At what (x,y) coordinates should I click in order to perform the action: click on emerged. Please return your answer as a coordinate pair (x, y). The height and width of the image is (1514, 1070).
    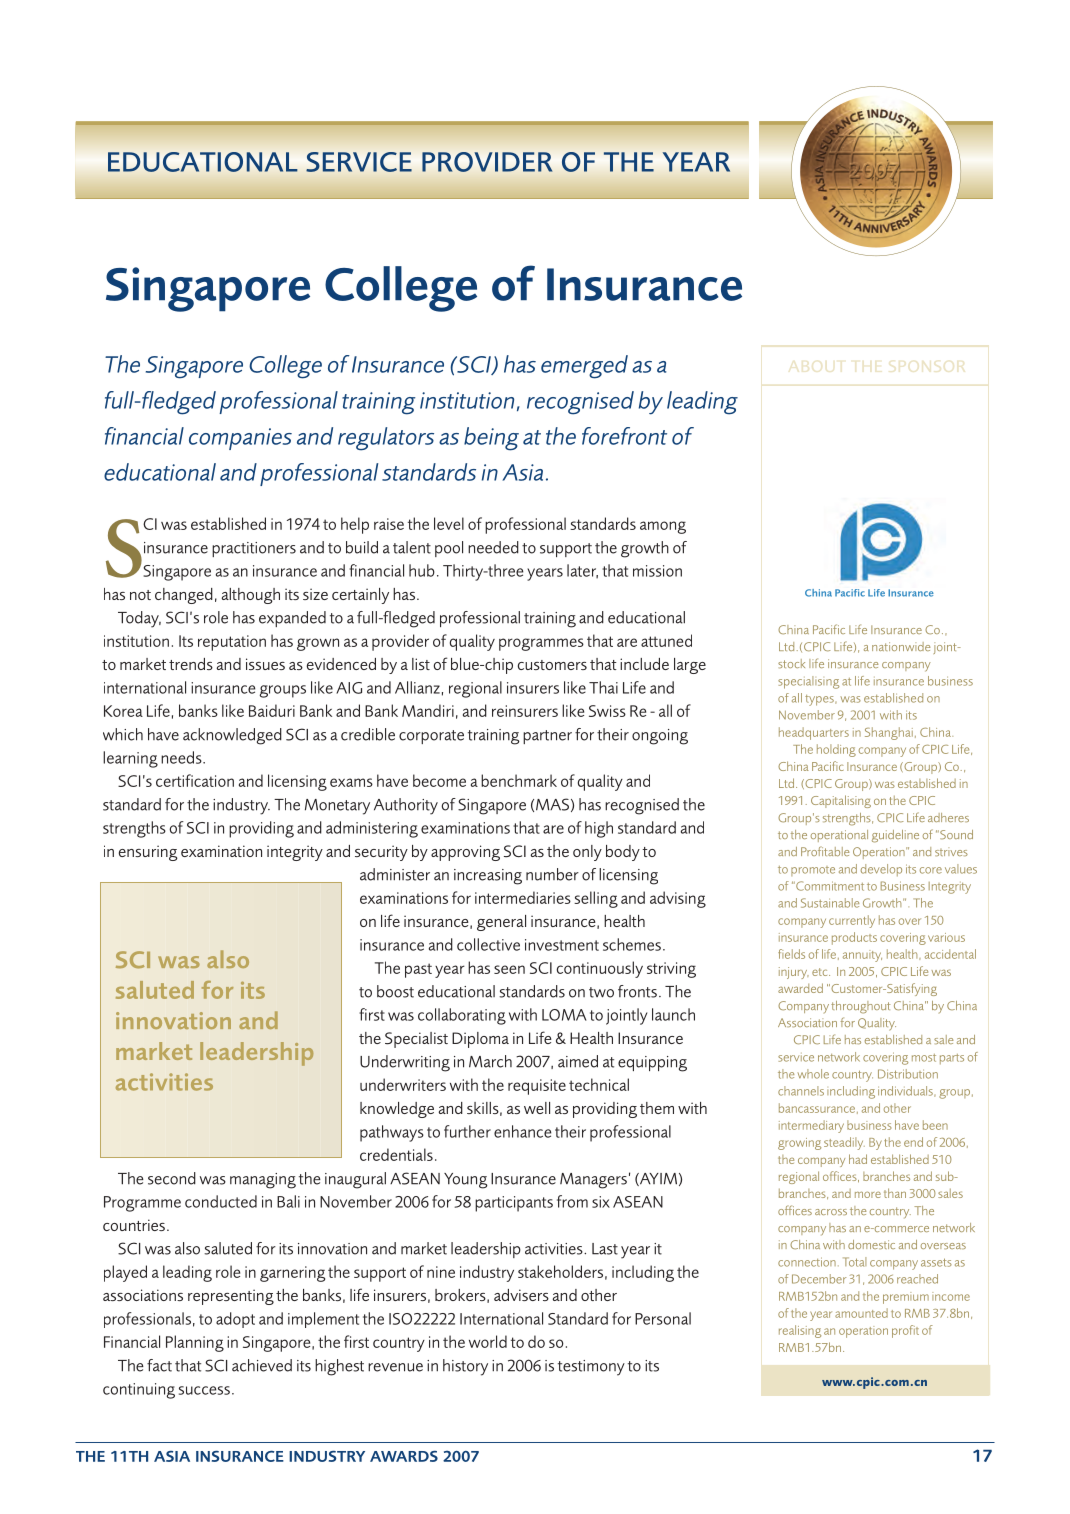
    Looking at the image, I should click on (584, 367).
